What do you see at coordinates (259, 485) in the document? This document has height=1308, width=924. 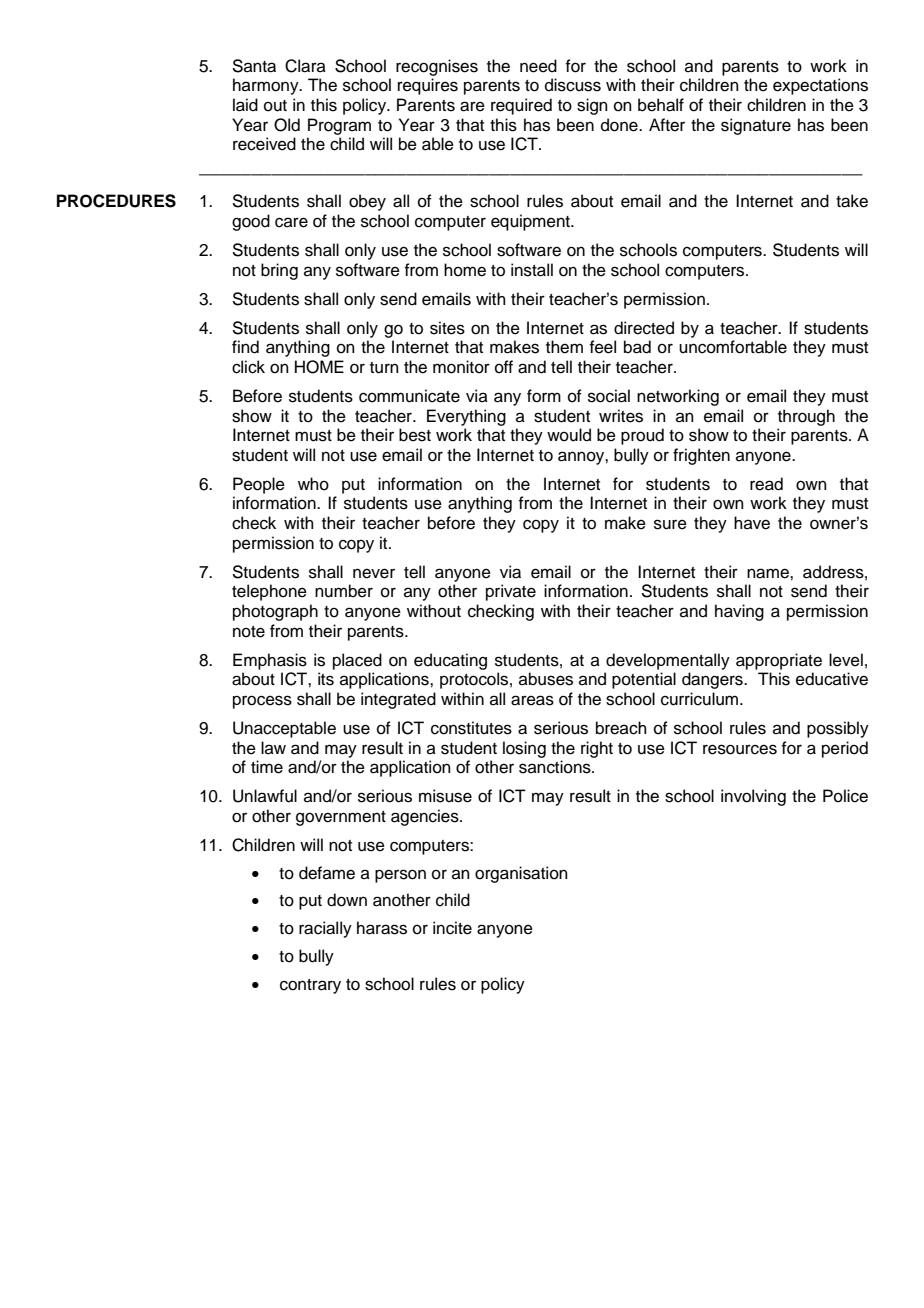 I see `People` at bounding box center [259, 485].
